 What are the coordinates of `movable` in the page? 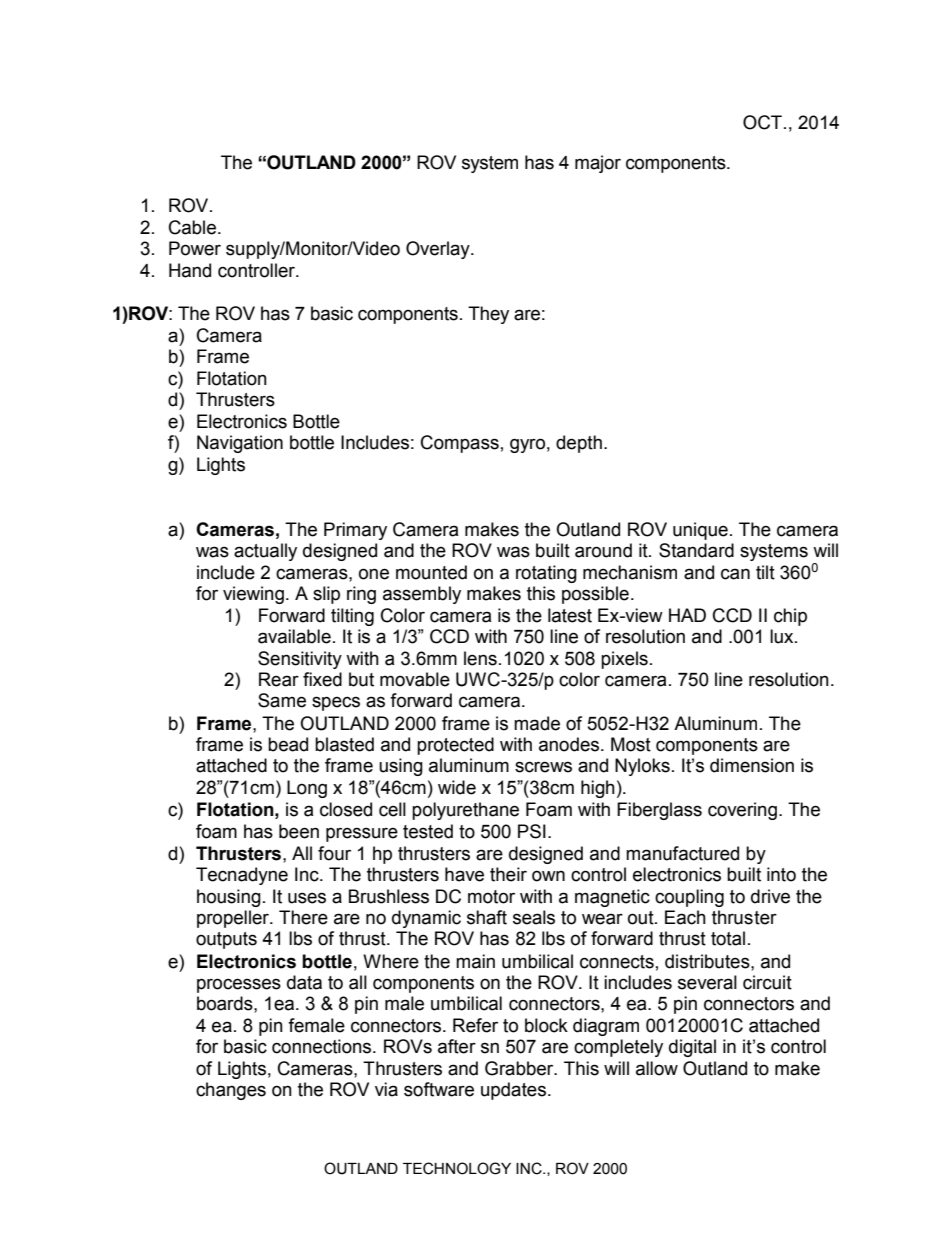 It's located at (415, 679).
